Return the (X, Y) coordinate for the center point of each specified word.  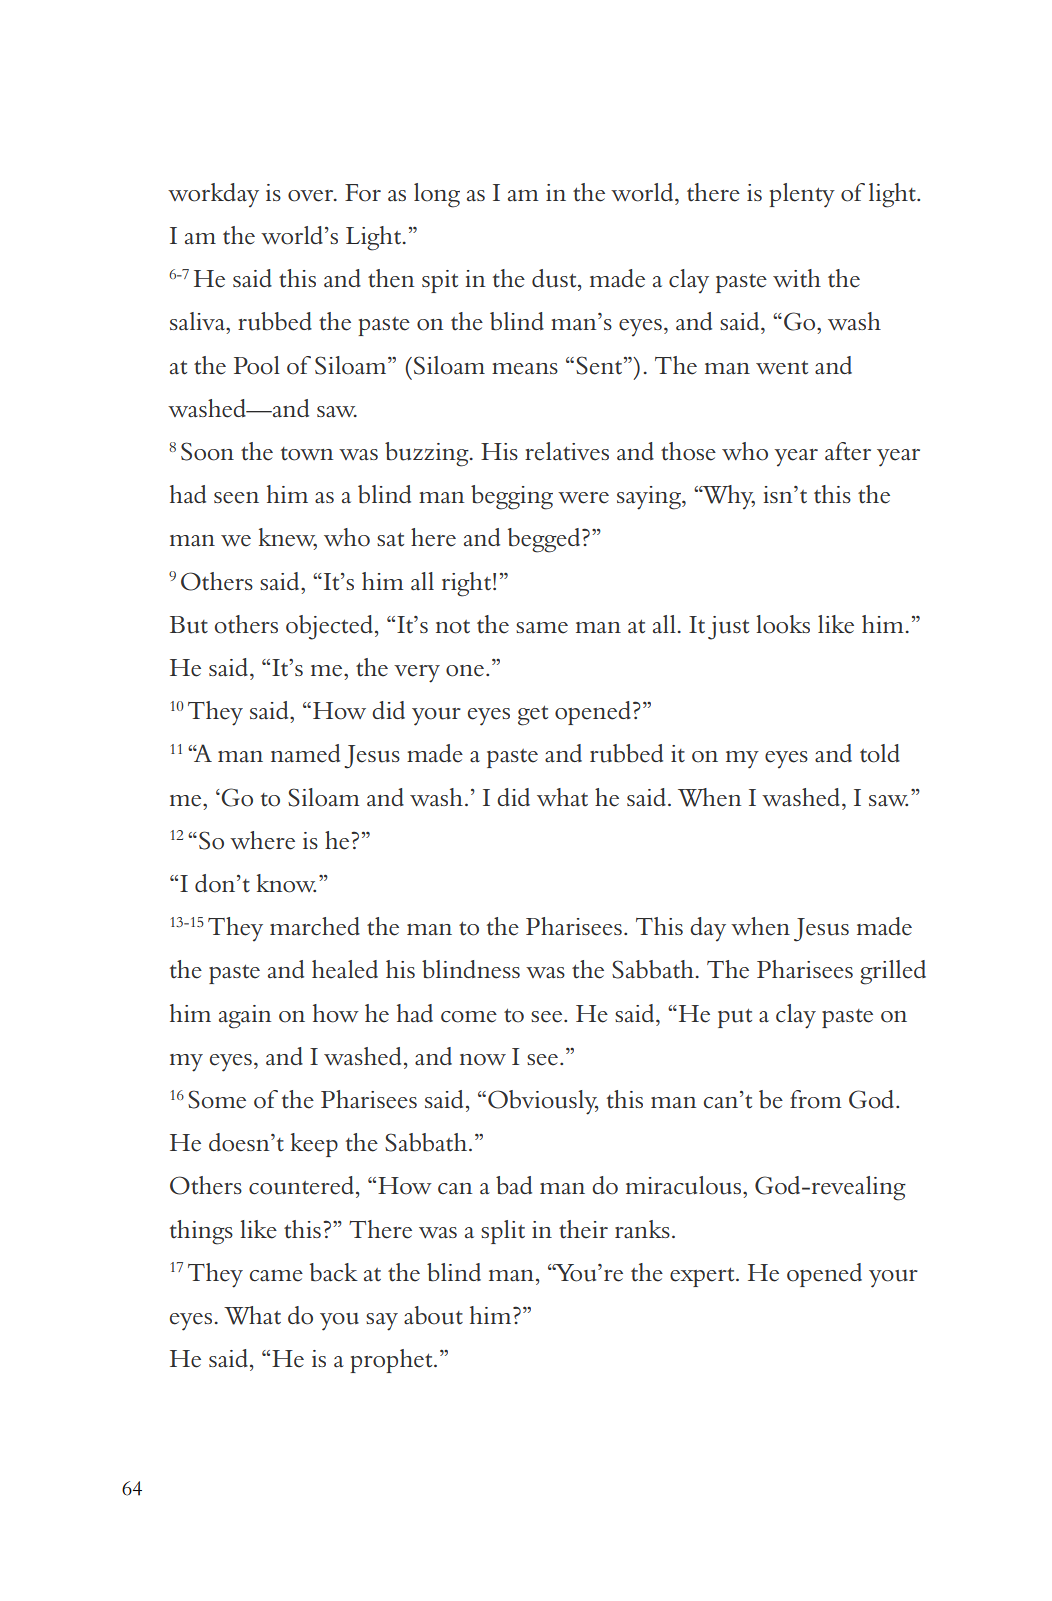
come (469, 1017)
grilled (893, 972)
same (542, 628)
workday (213, 195)
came (276, 1276)
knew (288, 538)
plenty (802, 195)
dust (555, 278)
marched (315, 926)
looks (783, 624)
